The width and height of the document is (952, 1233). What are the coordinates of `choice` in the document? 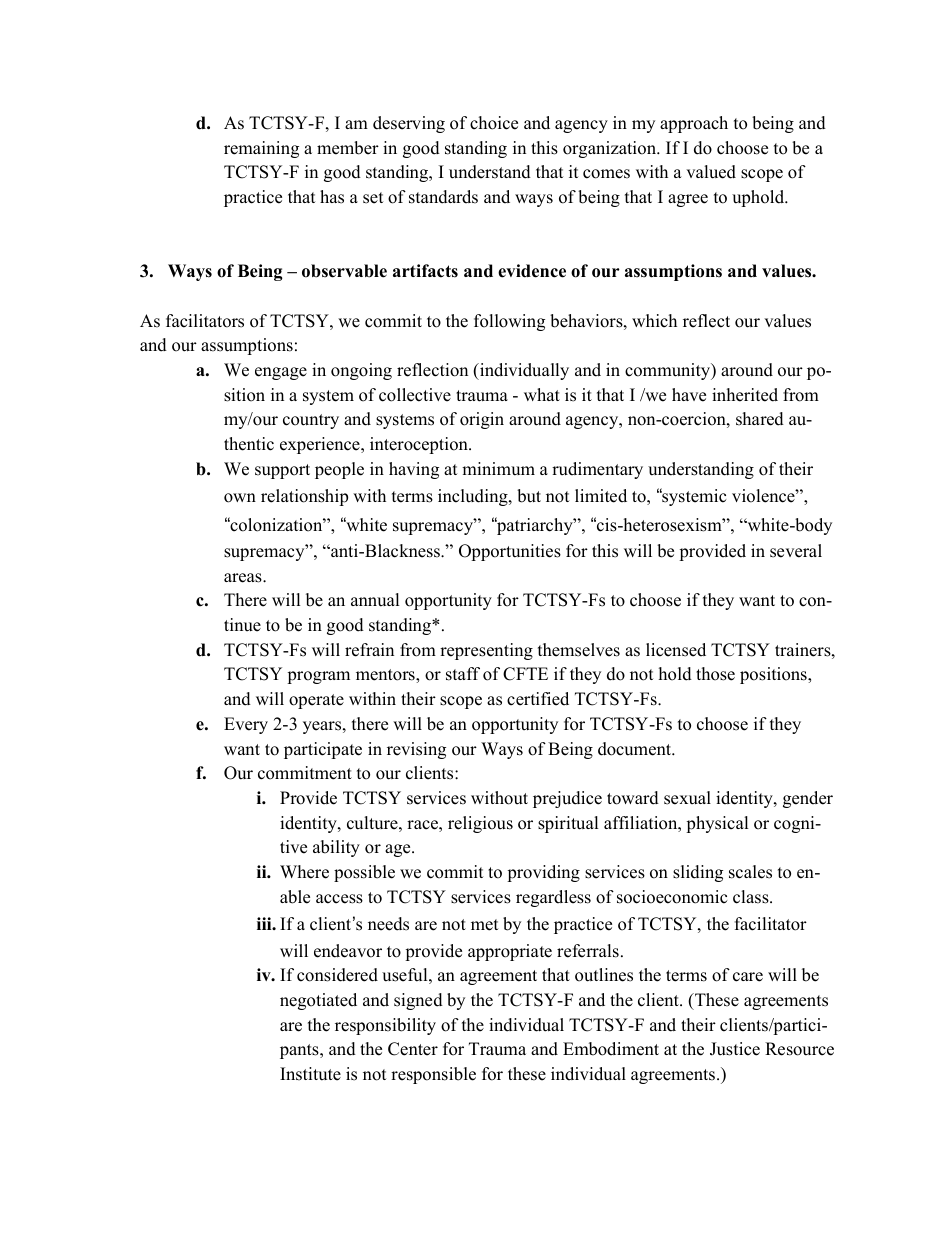 It's located at (494, 123).
